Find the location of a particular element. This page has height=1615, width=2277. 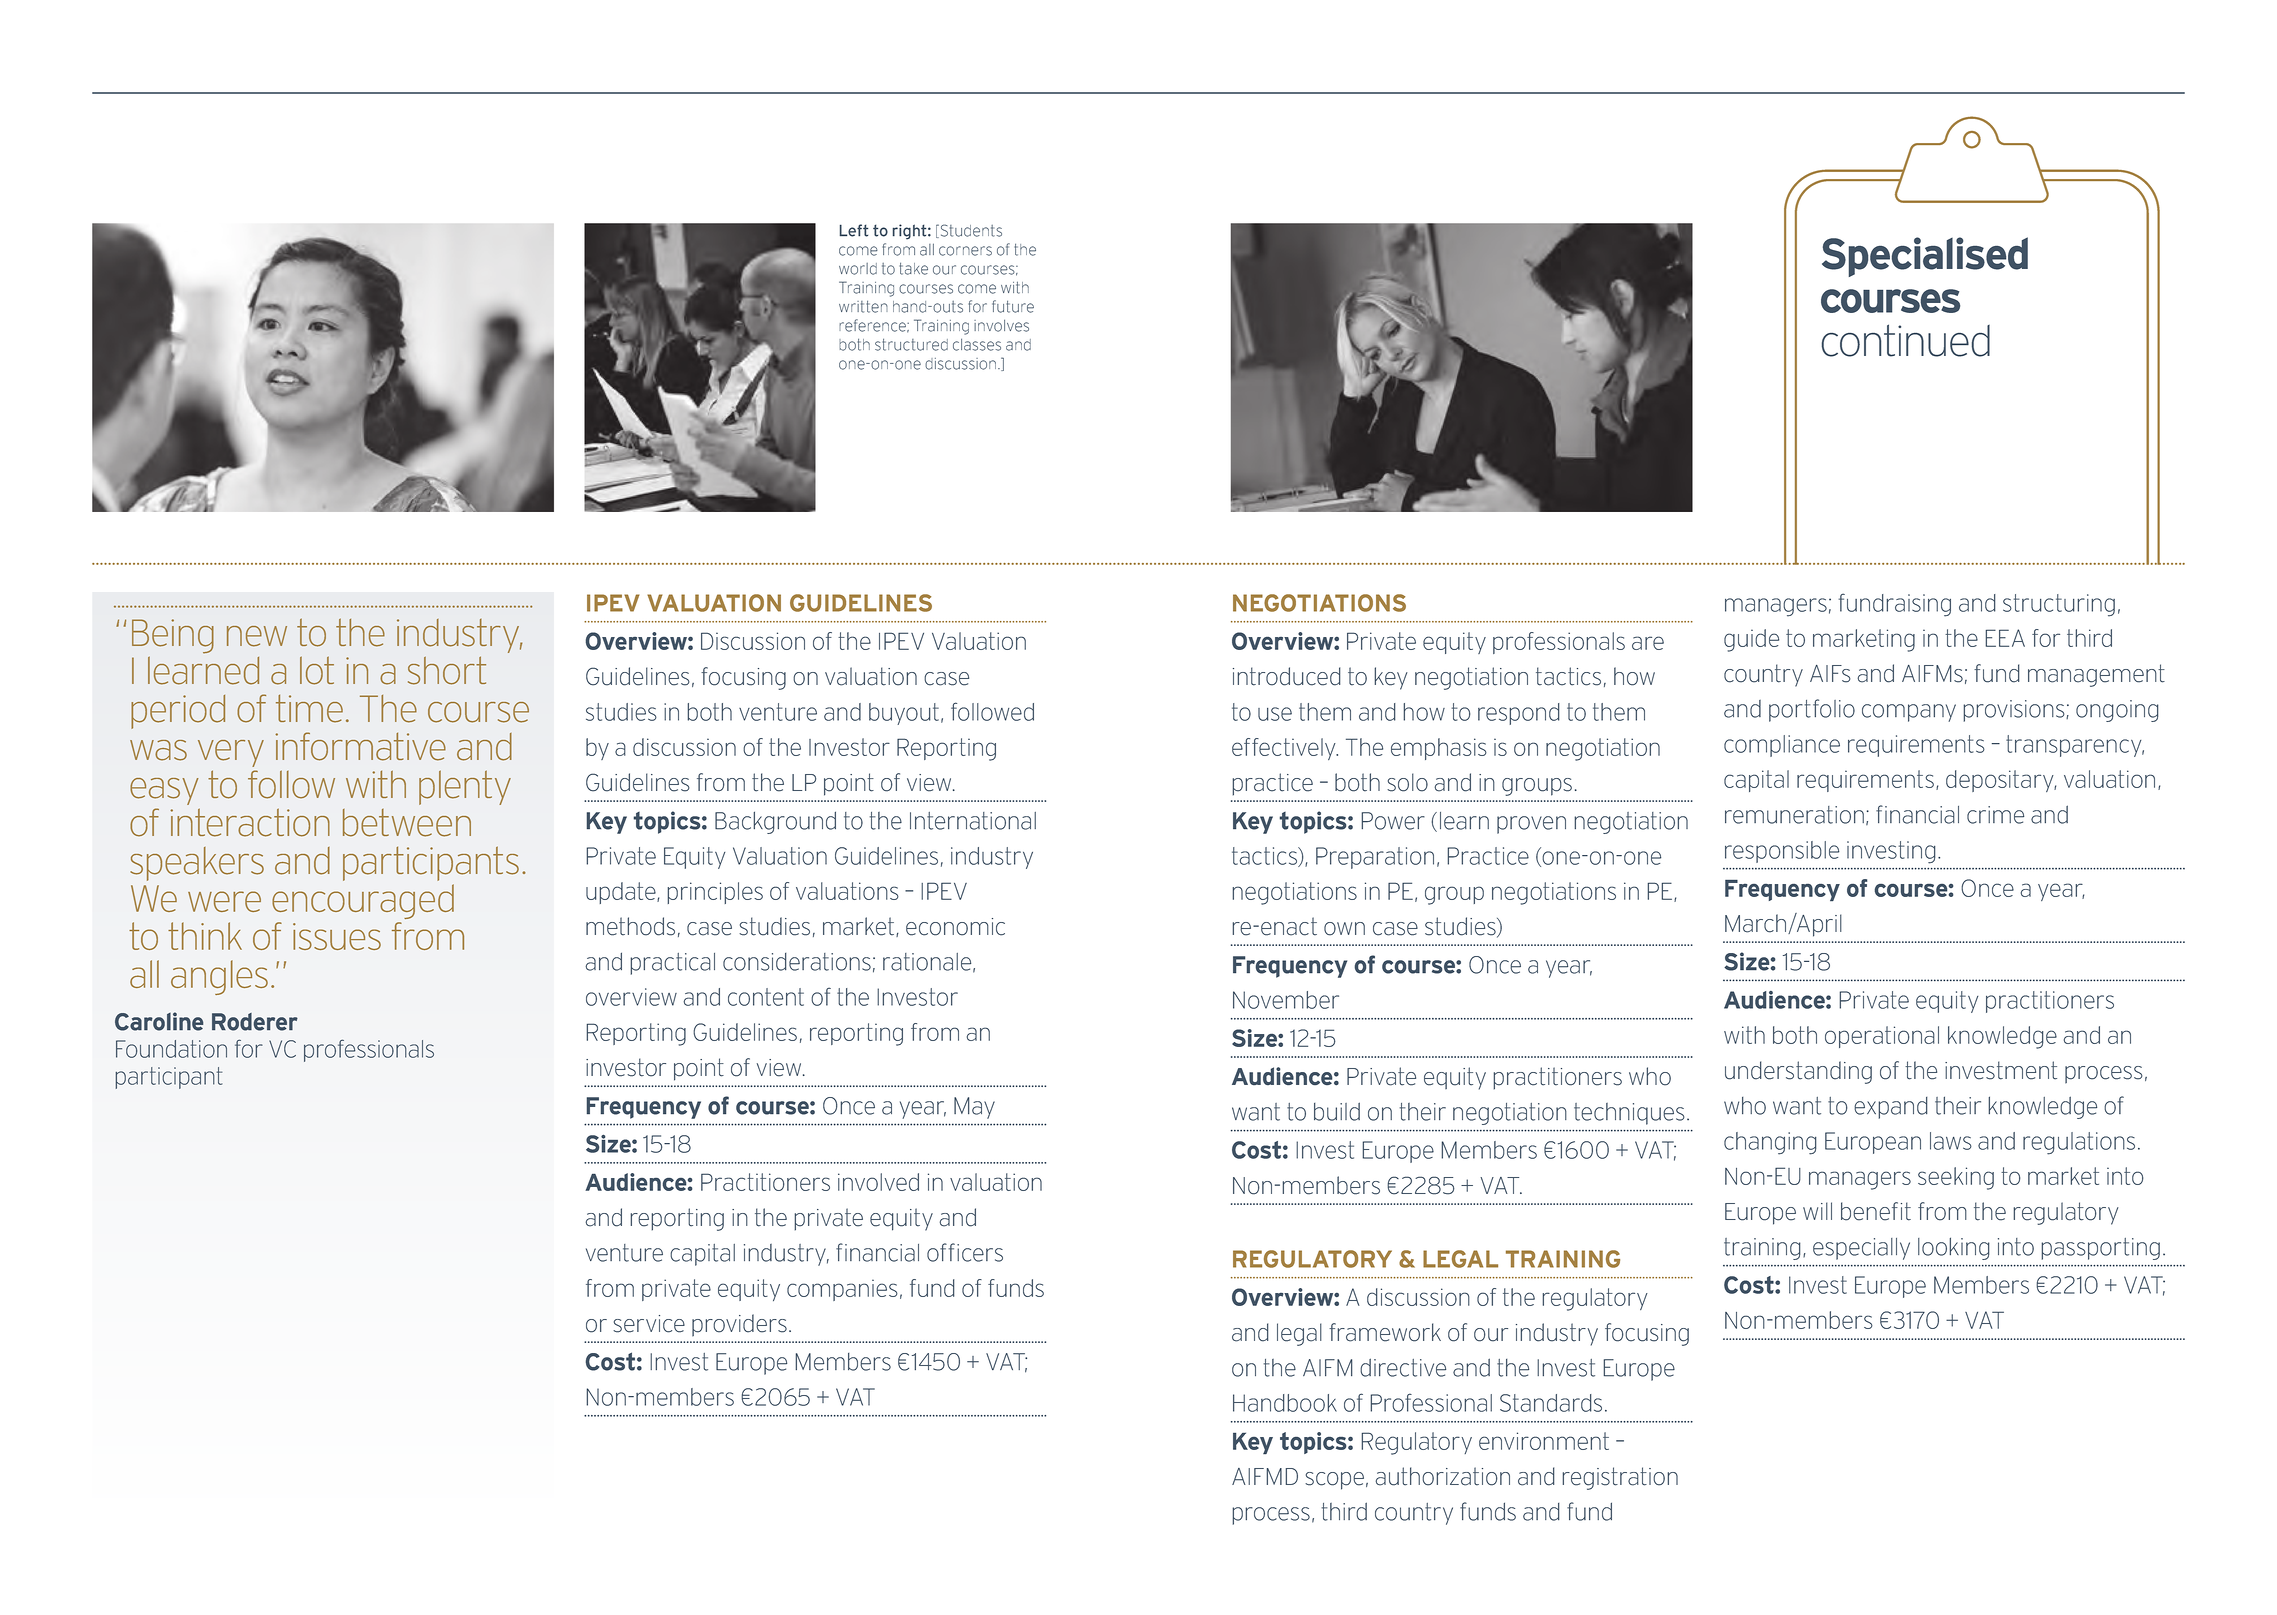

structuring is located at coordinates (2059, 605).
